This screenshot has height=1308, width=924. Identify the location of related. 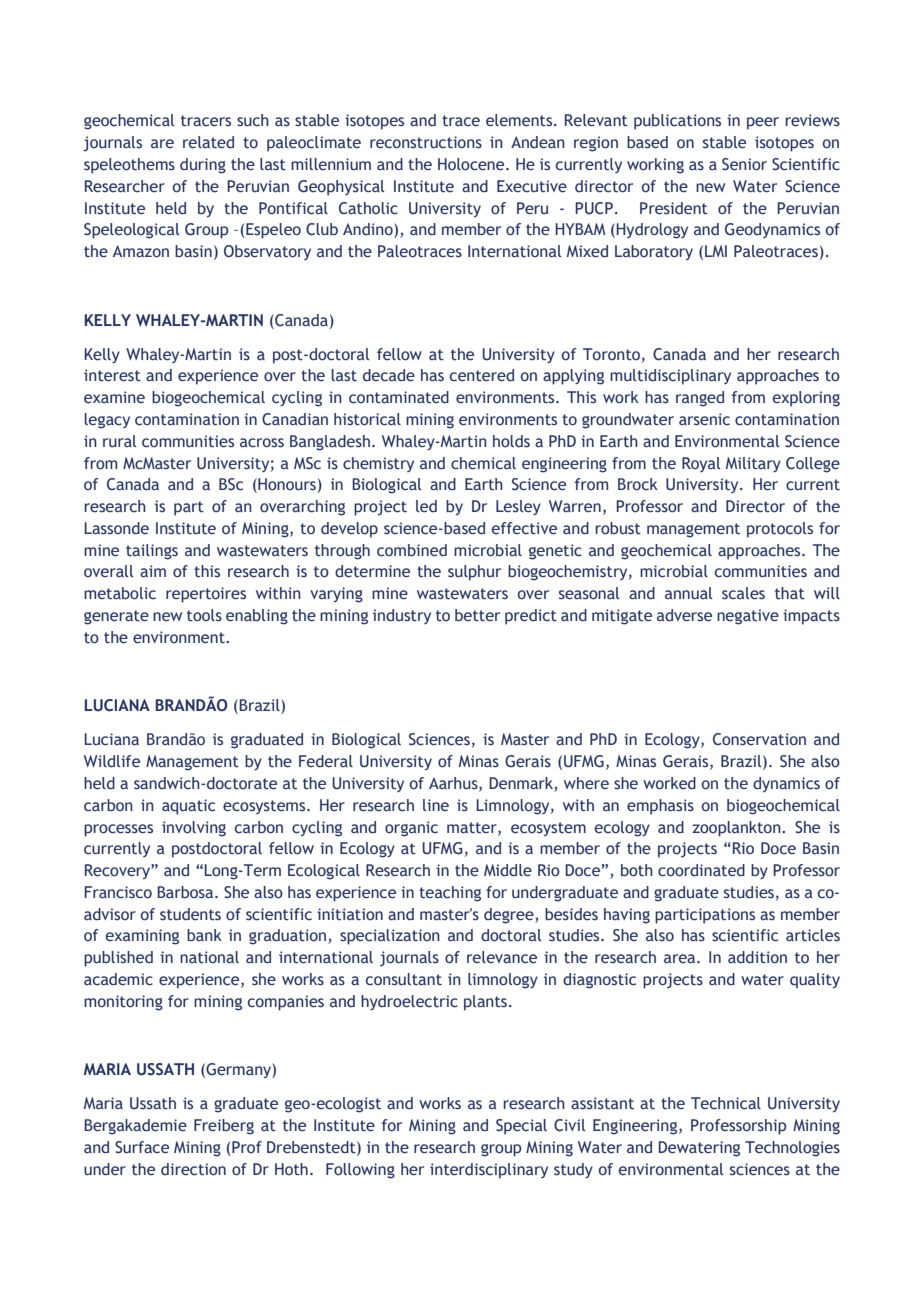
(208, 142).
